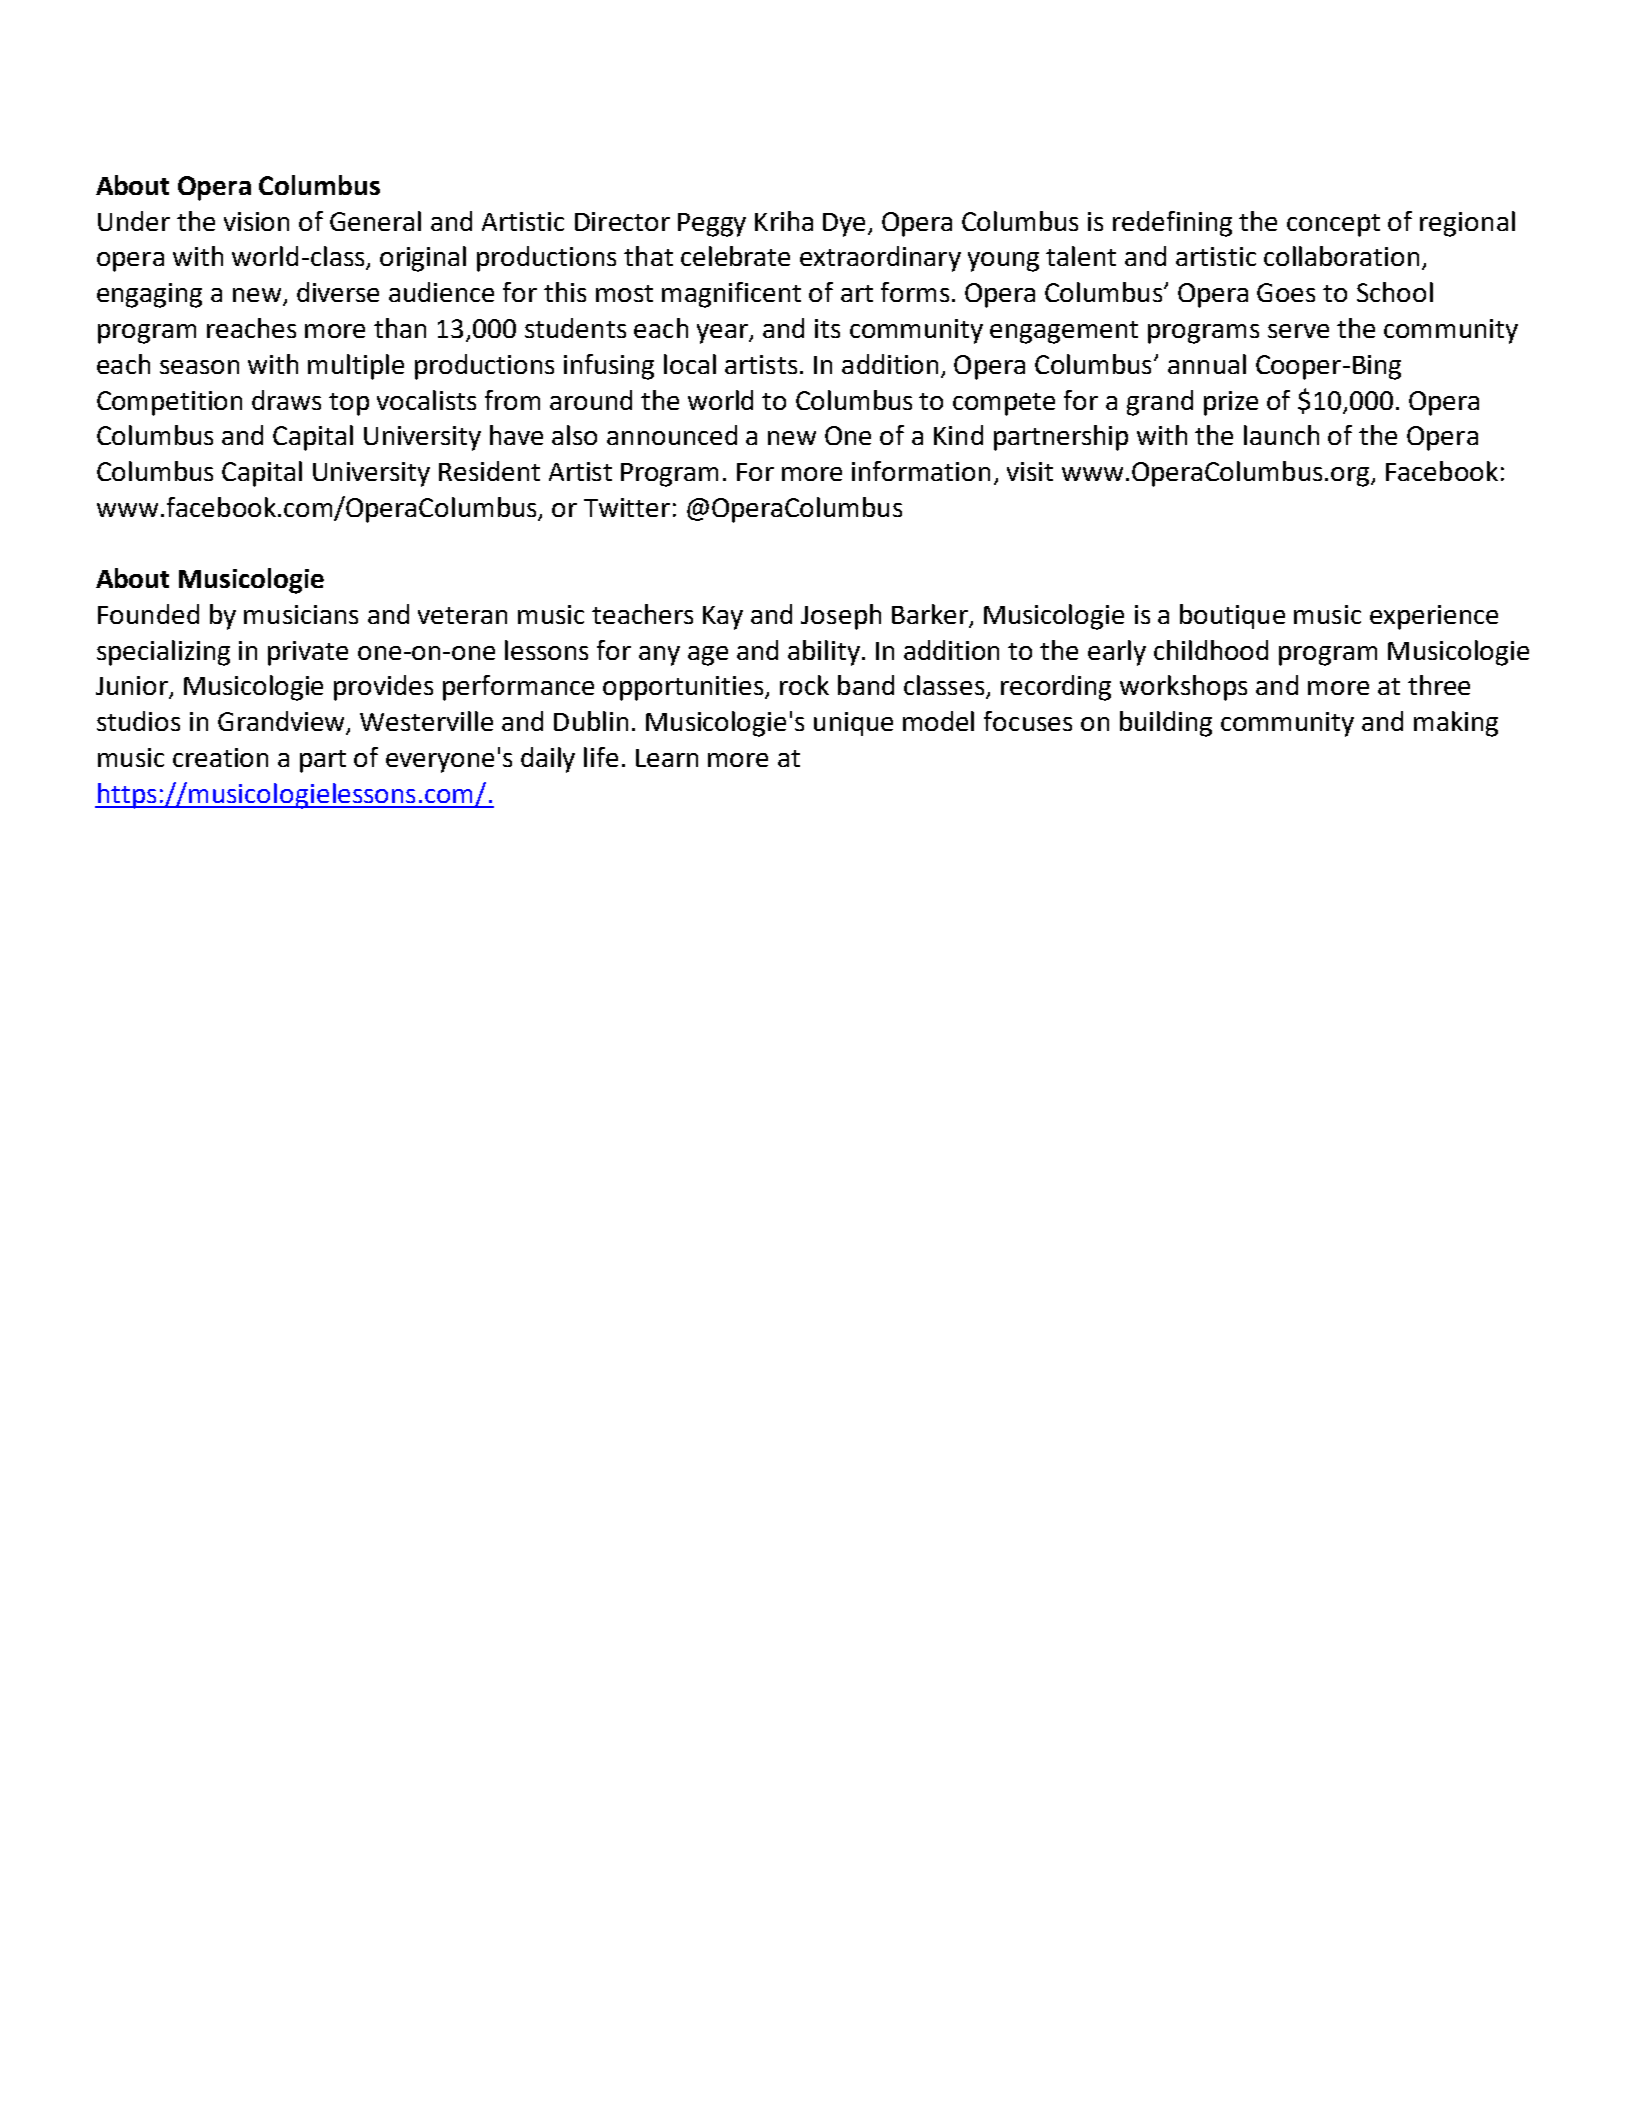 The width and height of the page is (1629, 2108). Describe the element at coordinates (1333, 225) in the page. I see `concept` at that location.
